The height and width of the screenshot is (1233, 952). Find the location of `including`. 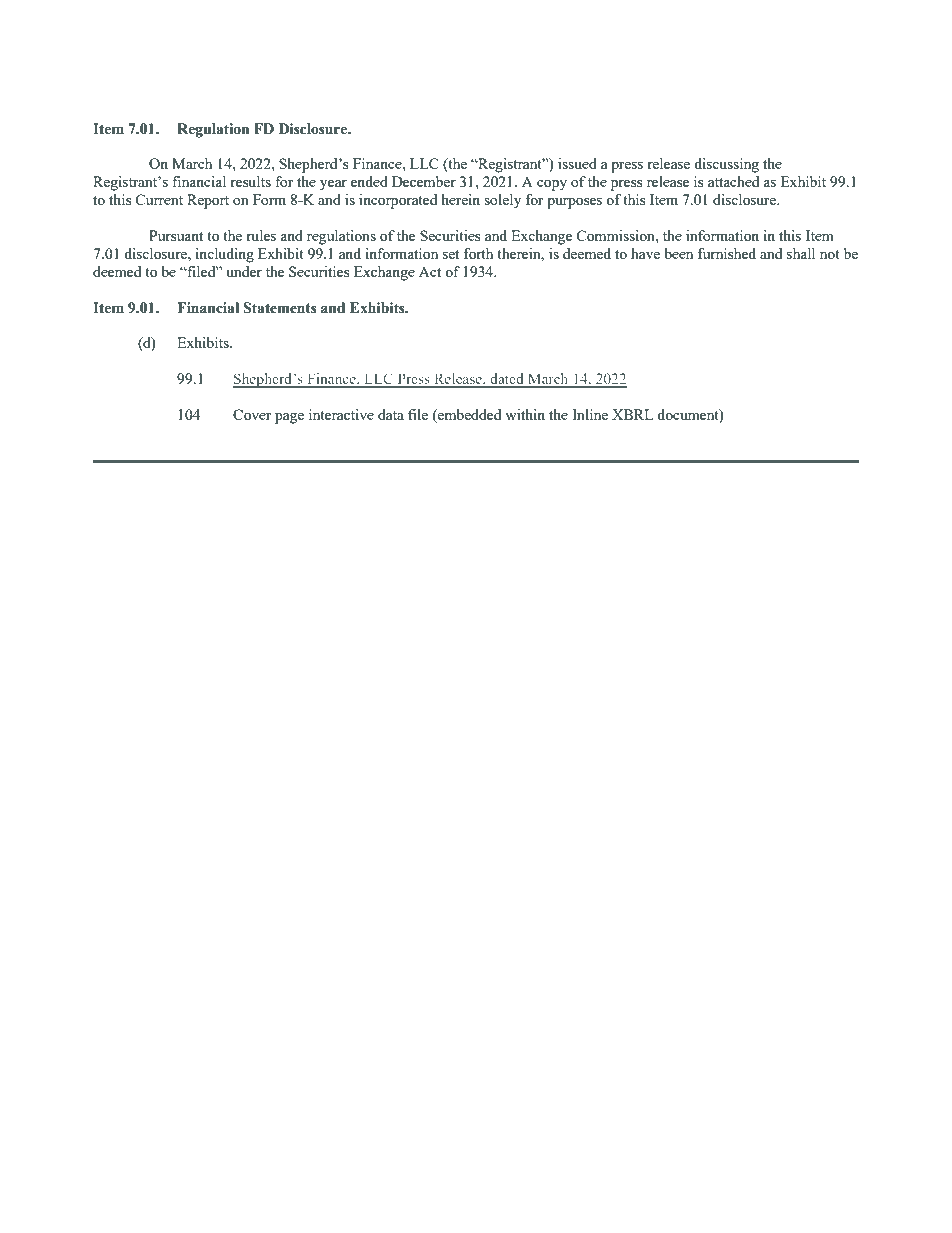

including is located at coordinates (224, 255).
